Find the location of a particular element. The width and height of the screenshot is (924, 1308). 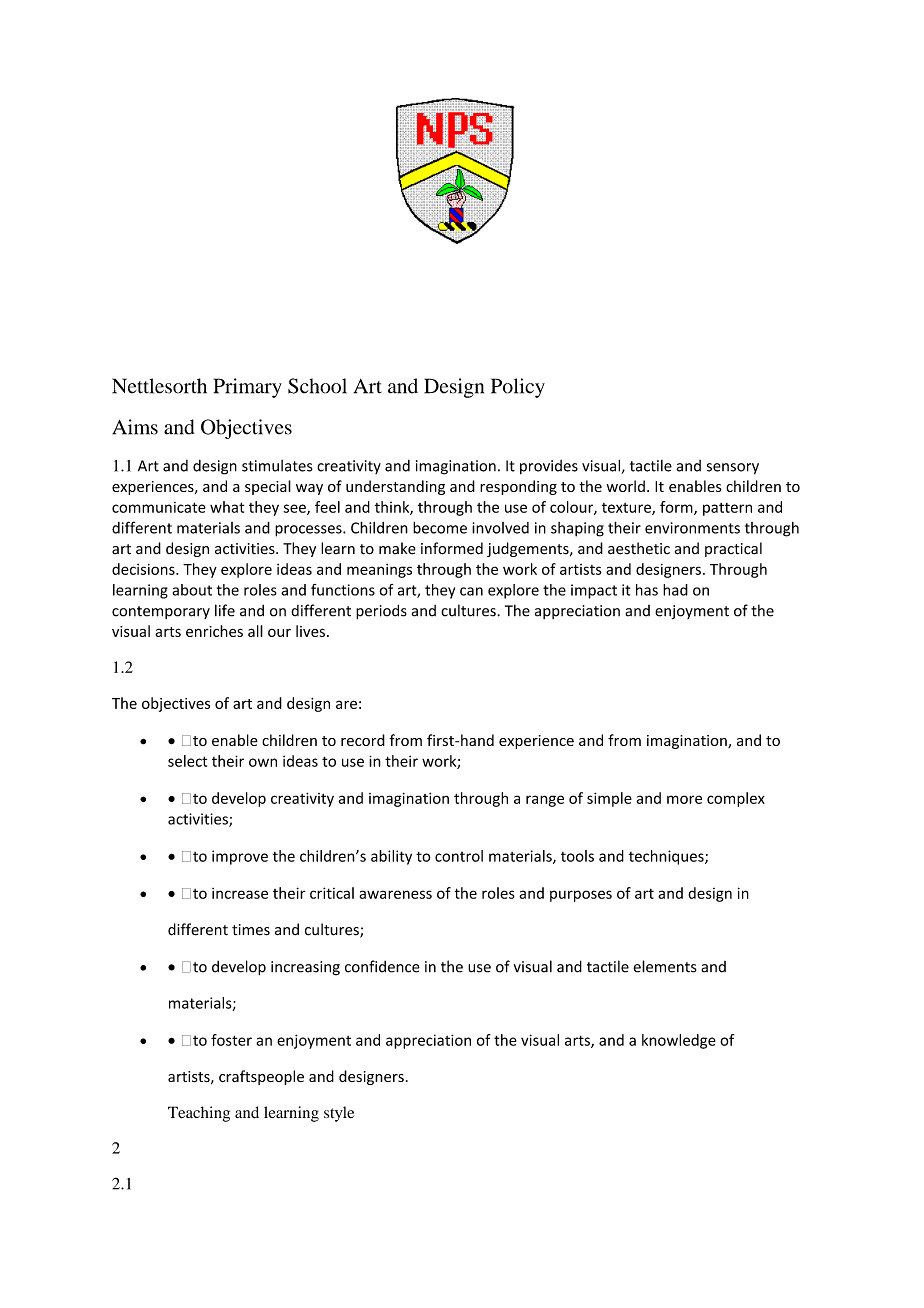

sensory is located at coordinates (733, 469).
